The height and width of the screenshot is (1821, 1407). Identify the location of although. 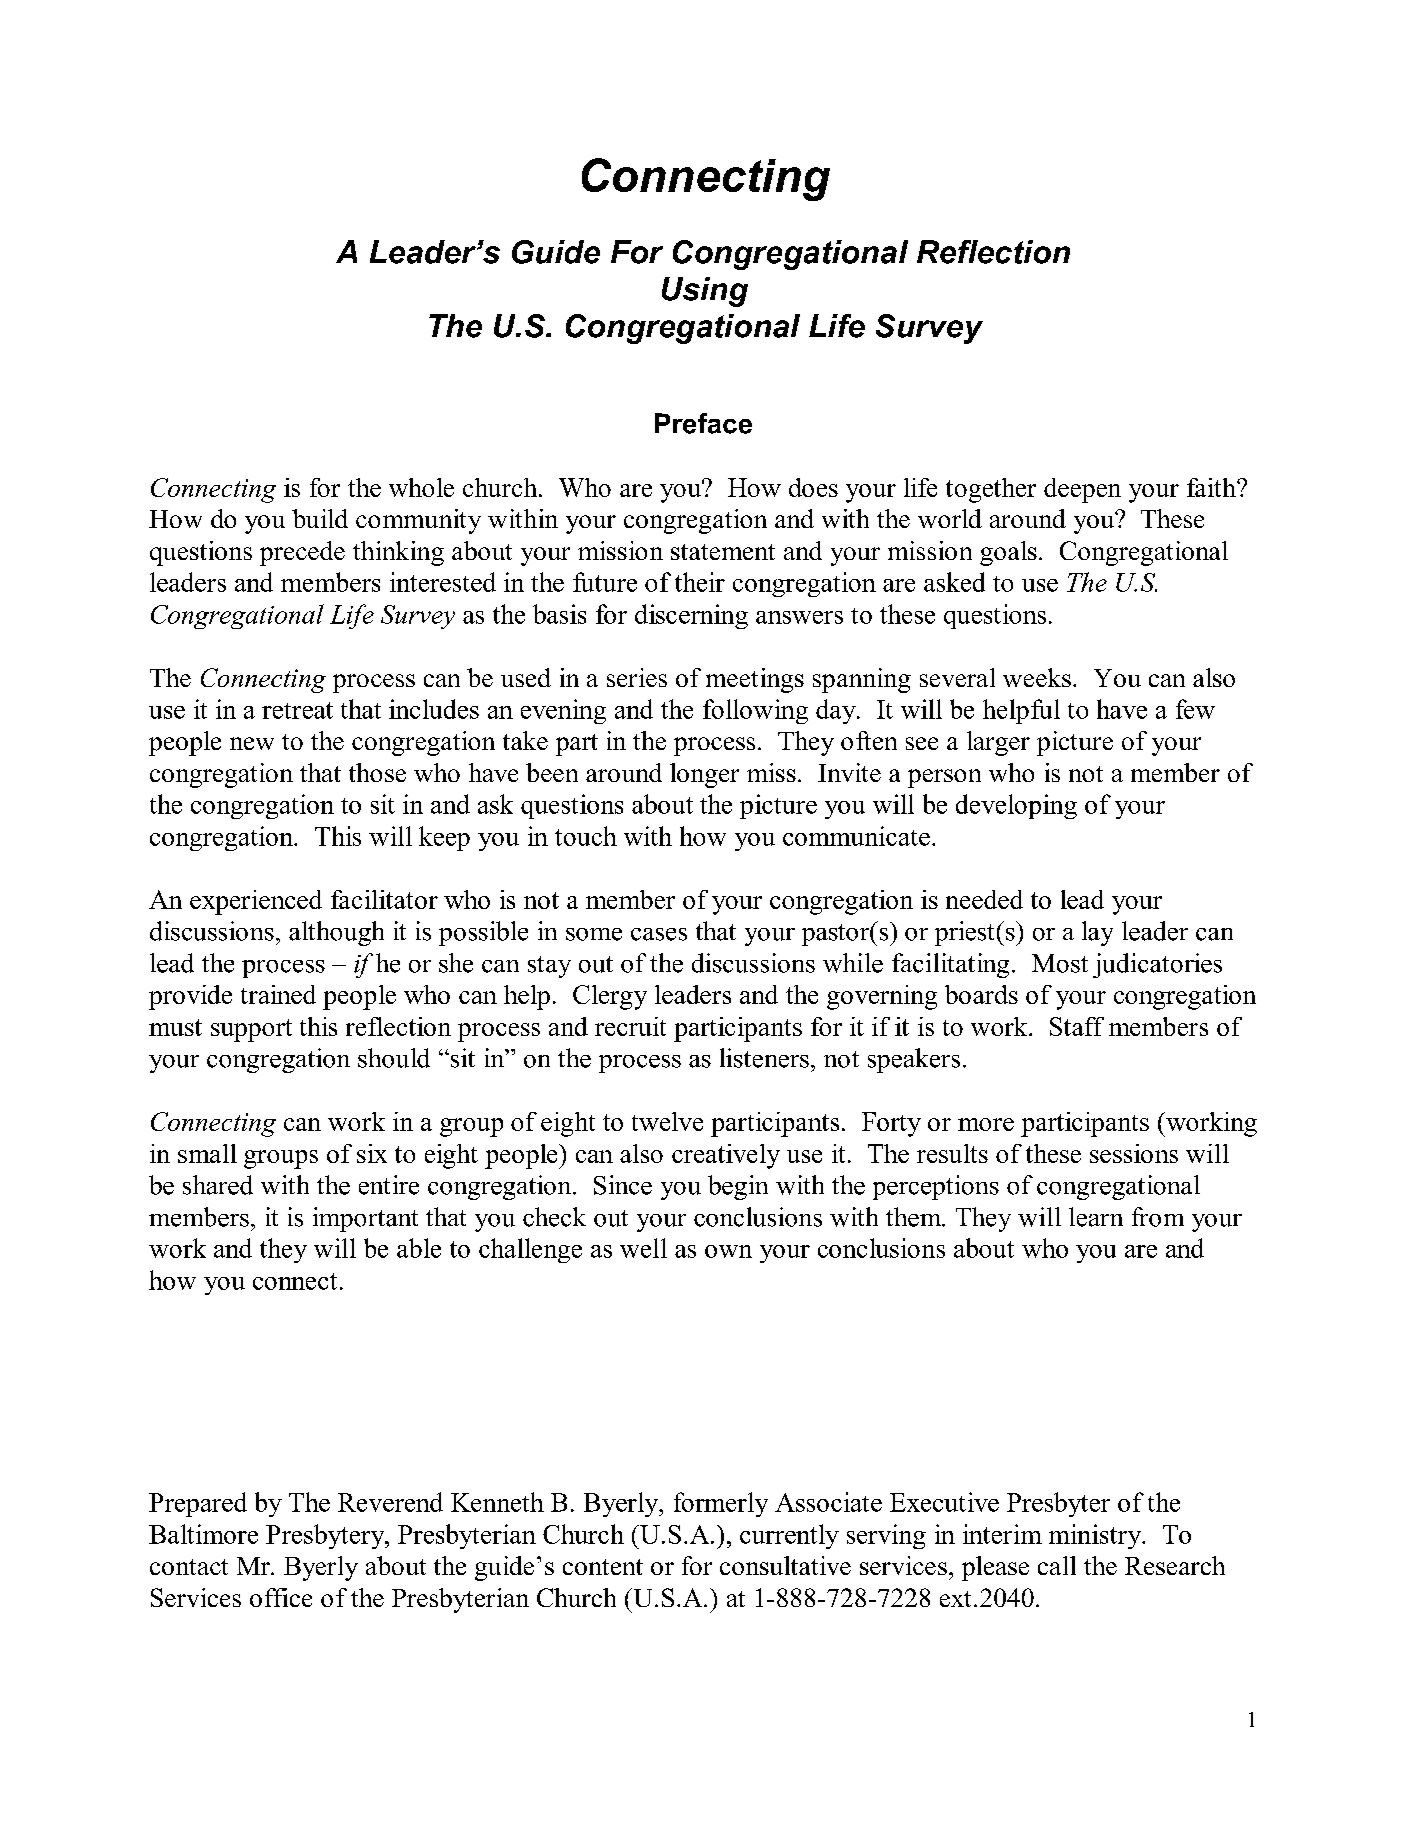
(336, 933).
